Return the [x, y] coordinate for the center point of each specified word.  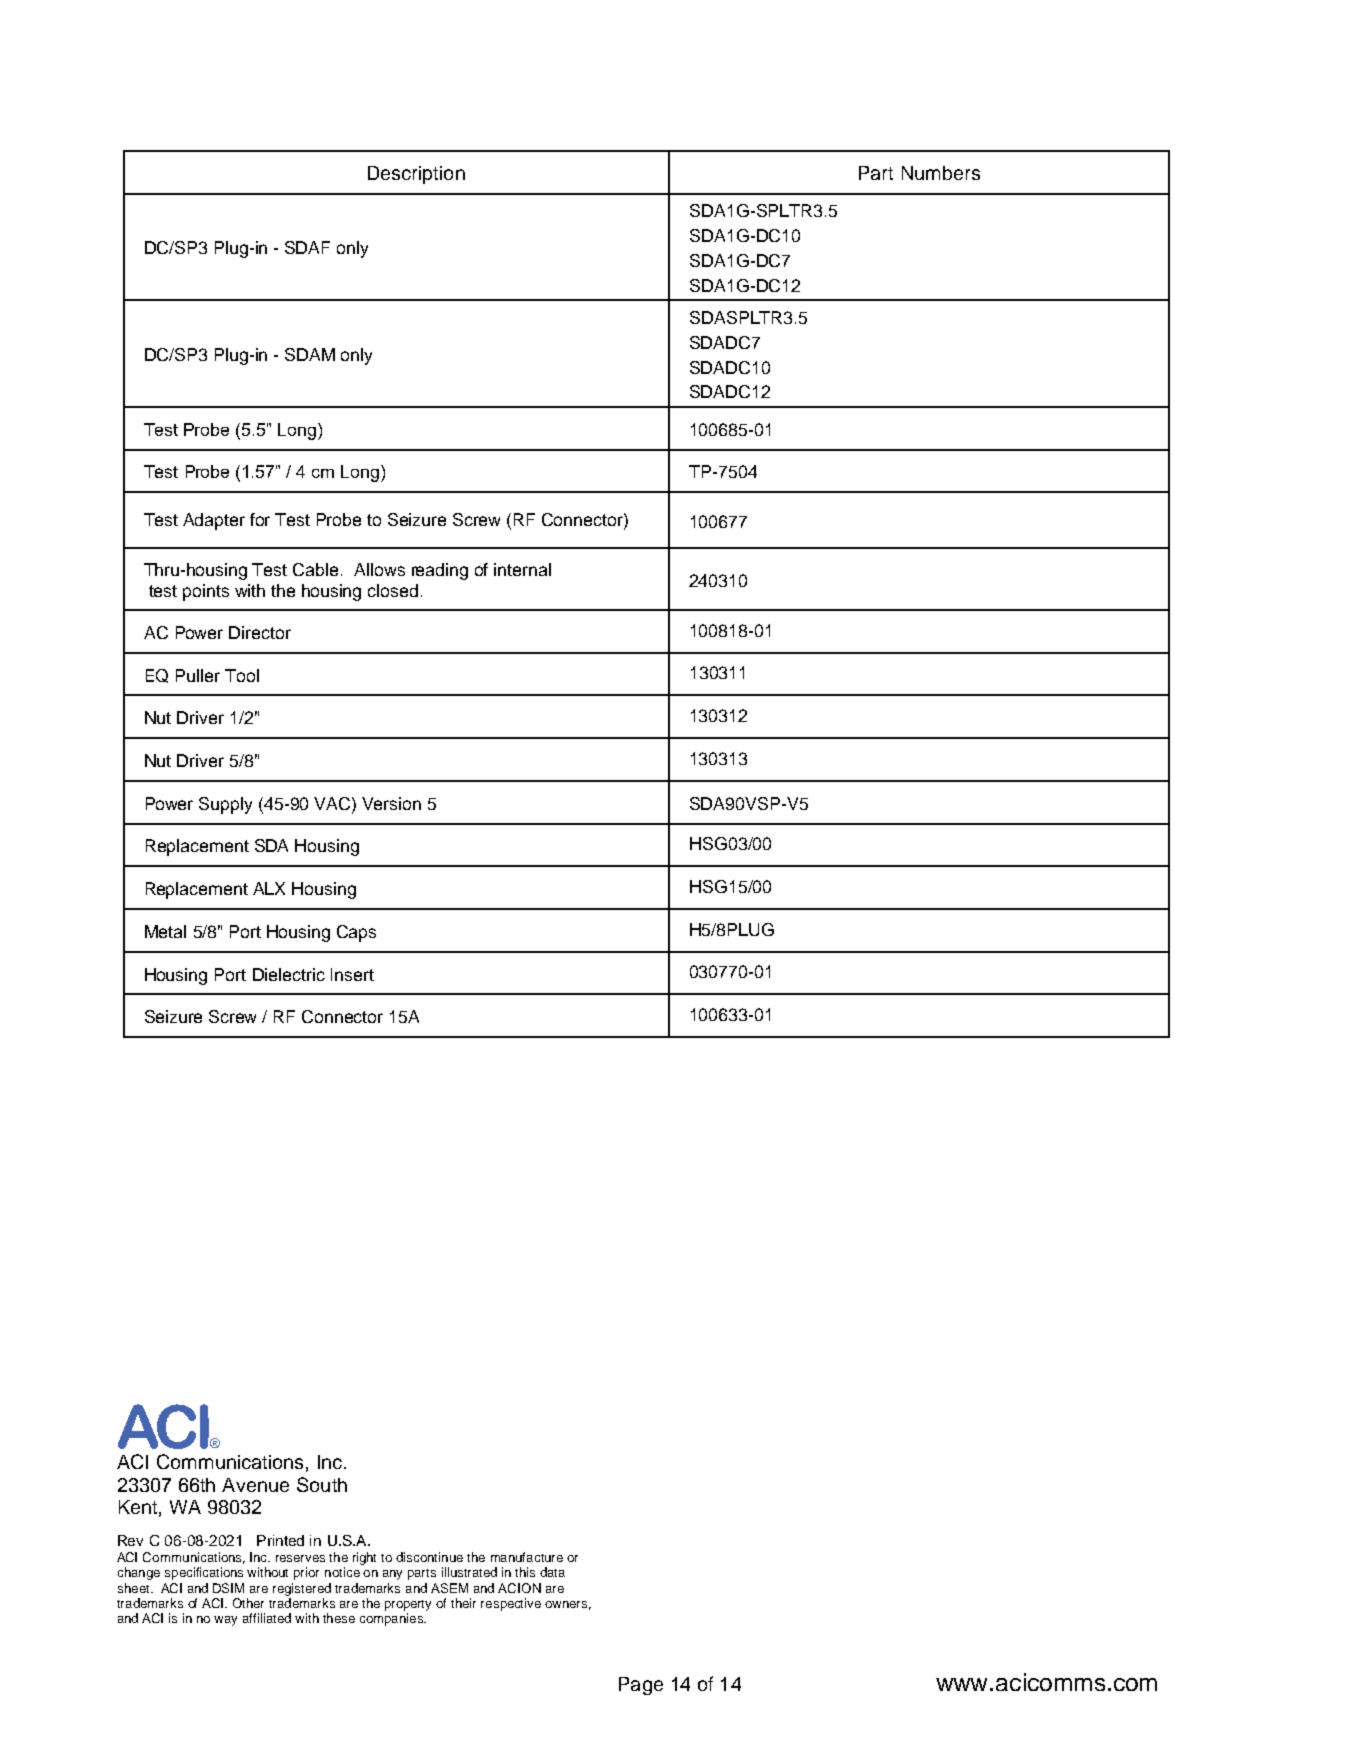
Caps [356, 933]
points [206, 592]
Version [391, 803]
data [552, 1572]
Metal [165, 931]
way [225, 1621]
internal [522, 569]
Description [416, 175]
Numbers [941, 173]
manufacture [527, 1557]
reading [440, 571]
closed [393, 590]
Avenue [255, 1485]
